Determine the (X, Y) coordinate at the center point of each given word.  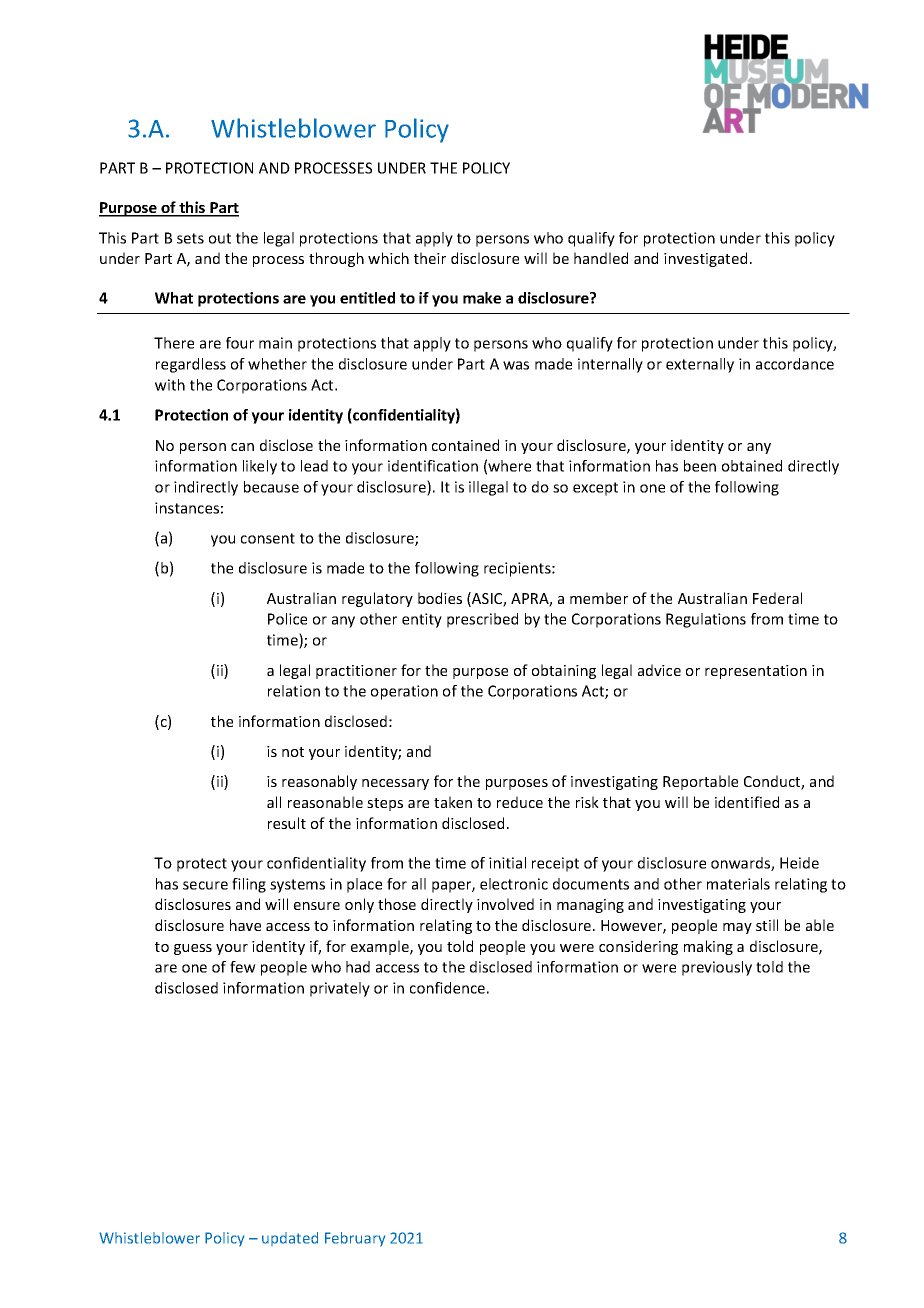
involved (505, 904)
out (220, 238)
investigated (705, 259)
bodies (440, 598)
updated (290, 1239)
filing (249, 885)
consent (268, 538)
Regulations (706, 620)
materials (738, 884)
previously (717, 968)
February (355, 1239)
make (482, 298)
